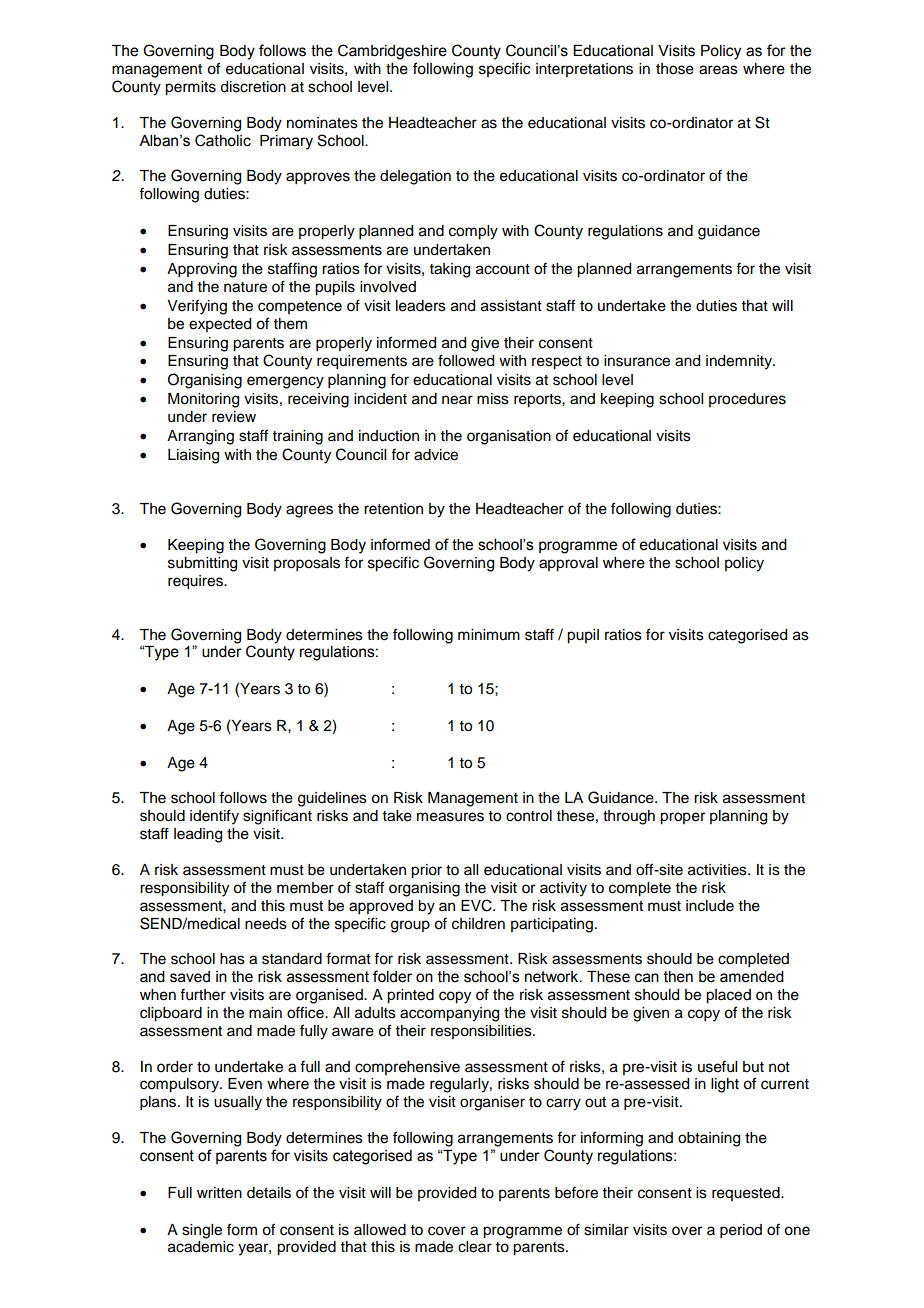  What do you see at coordinates (568, 564) in the screenshot?
I see `approval` at bounding box center [568, 564].
